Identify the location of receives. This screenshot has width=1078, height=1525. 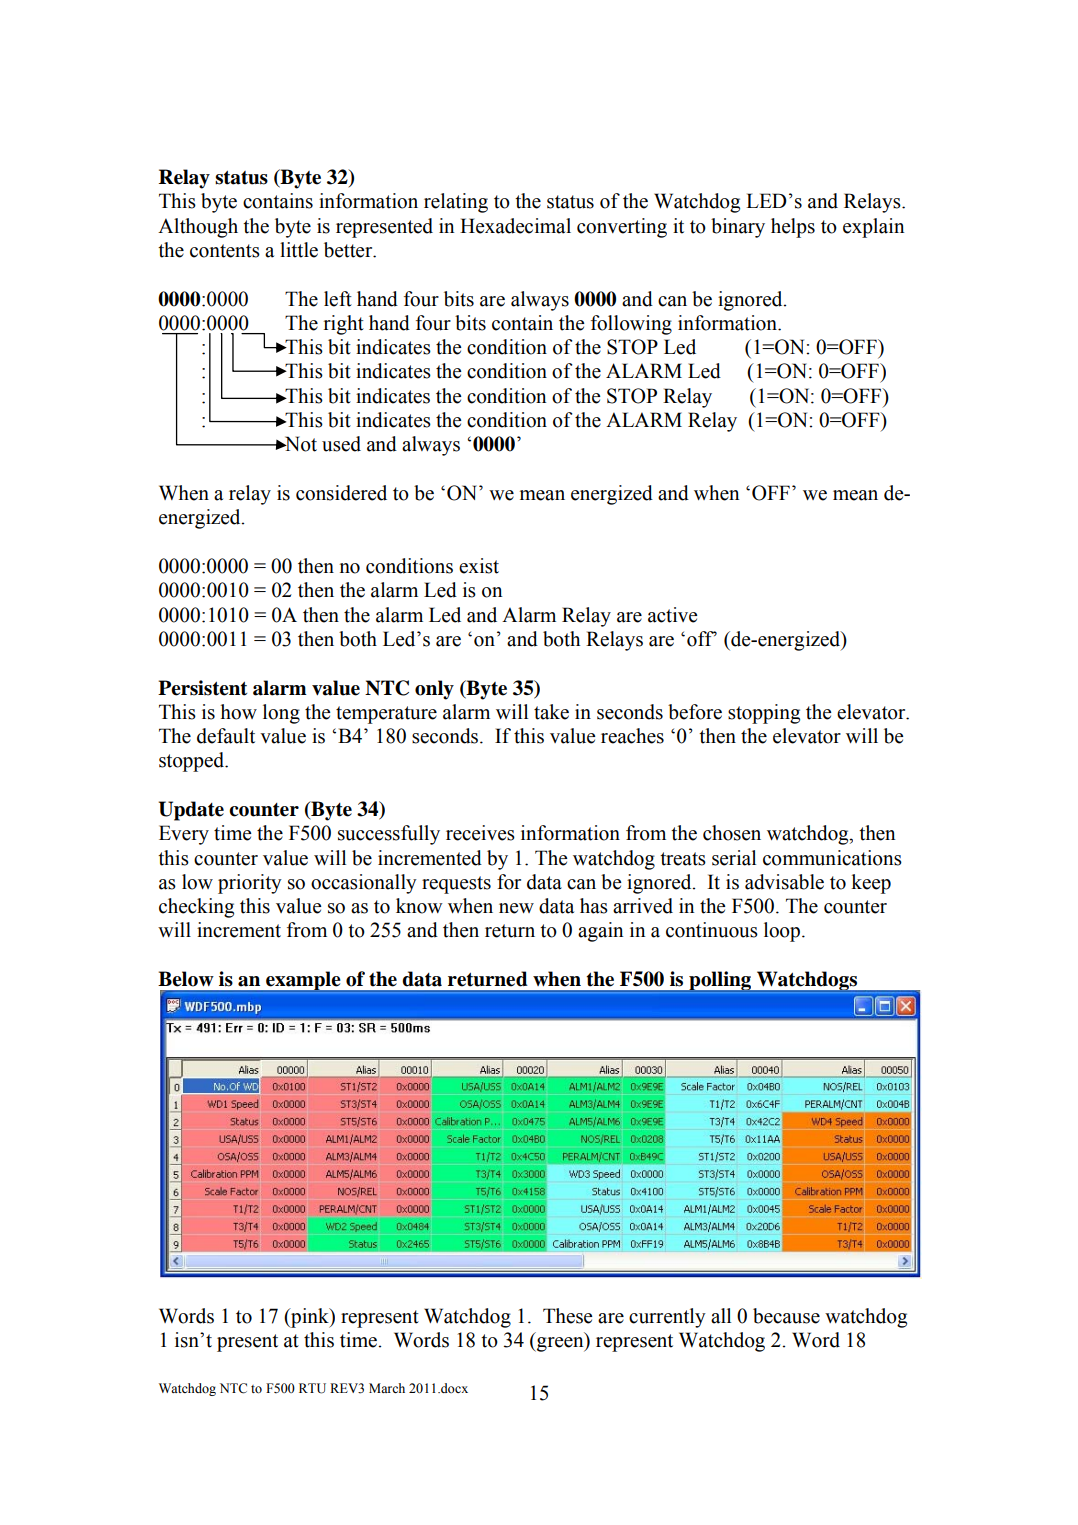
(480, 833).
